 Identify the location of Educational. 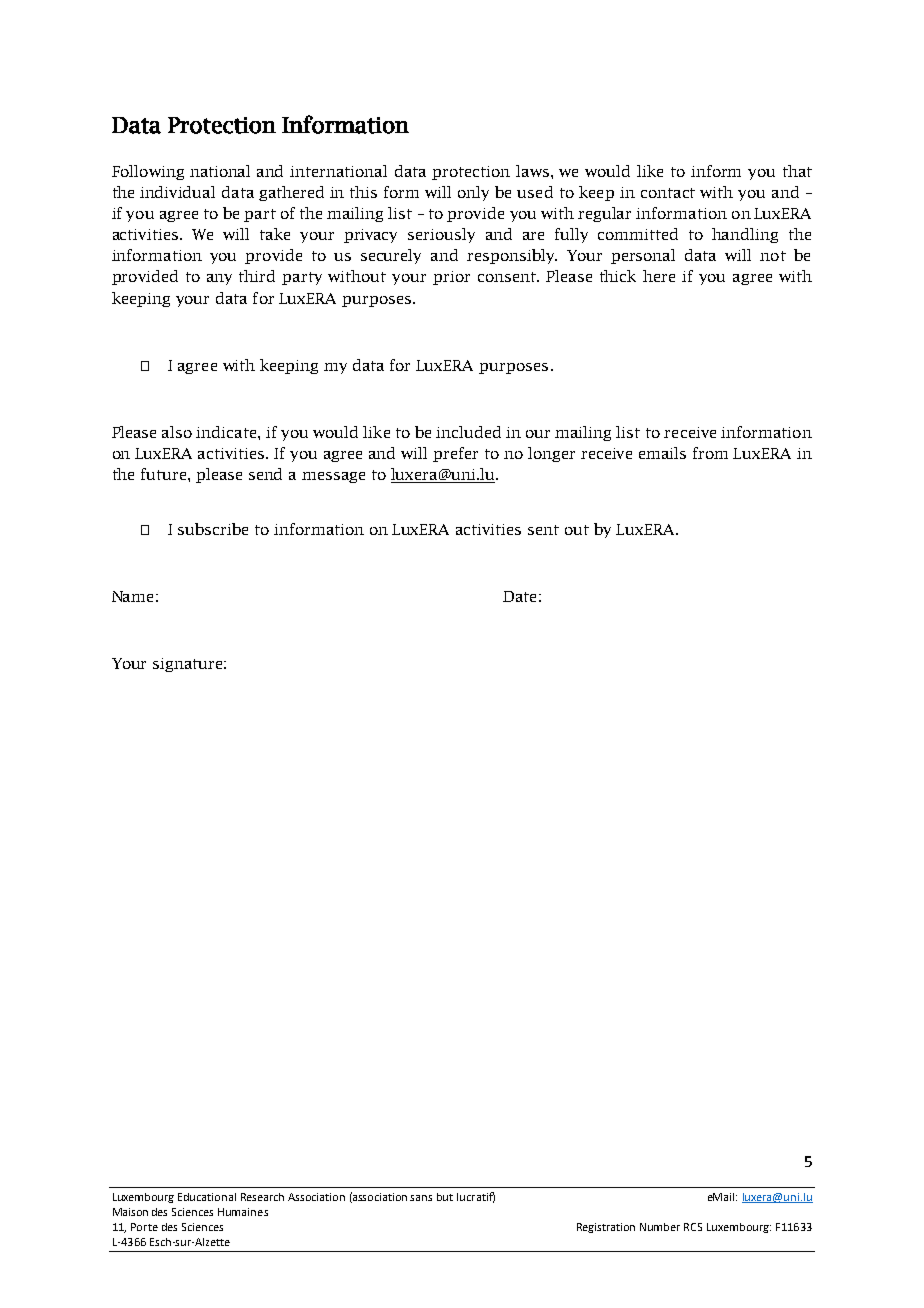
(207, 1197).
